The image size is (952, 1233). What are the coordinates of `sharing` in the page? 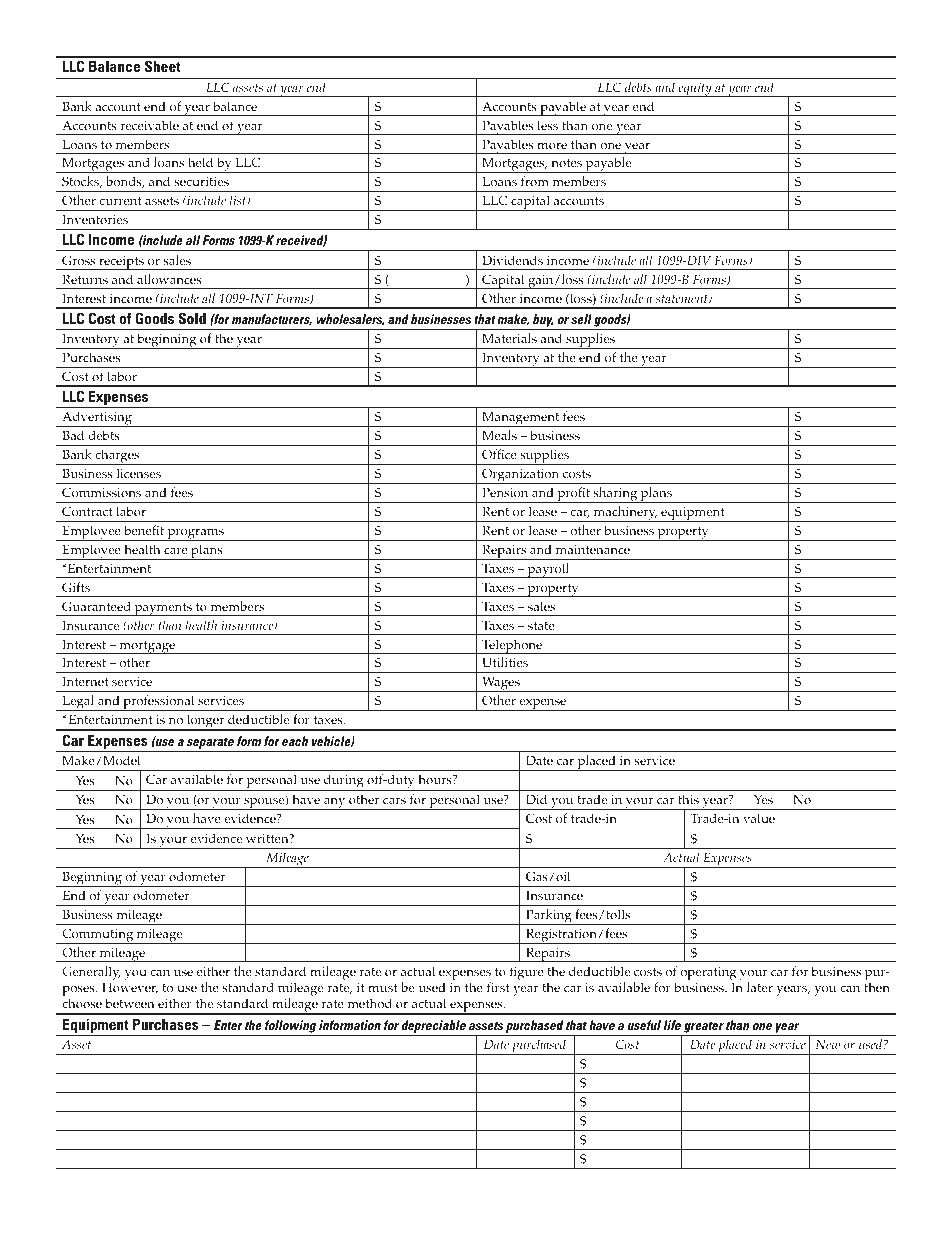 It's located at (615, 495).
